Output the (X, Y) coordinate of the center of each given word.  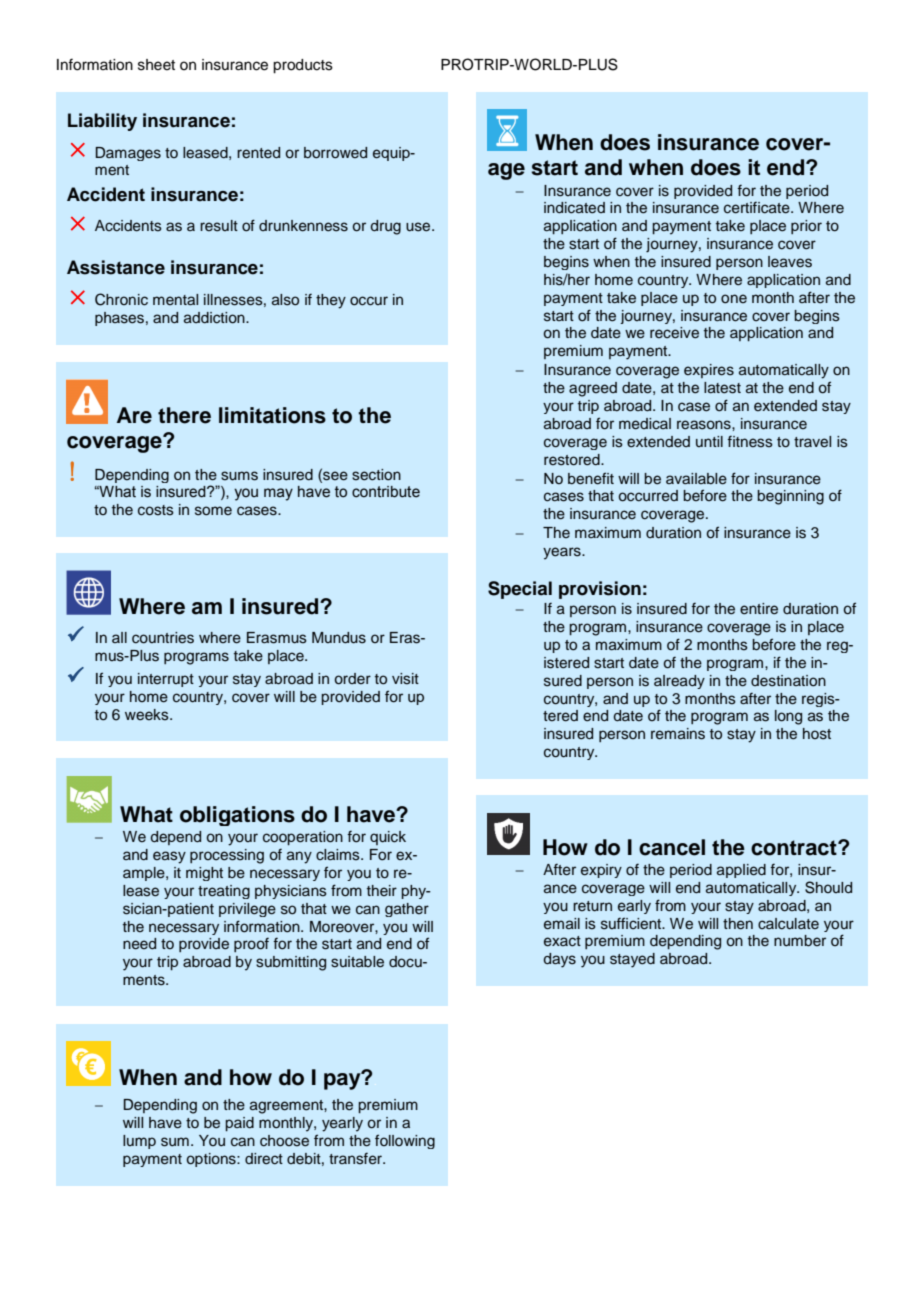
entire (759, 609)
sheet (156, 65)
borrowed (335, 153)
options (212, 1160)
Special (520, 590)
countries (163, 638)
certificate (758, 208)
